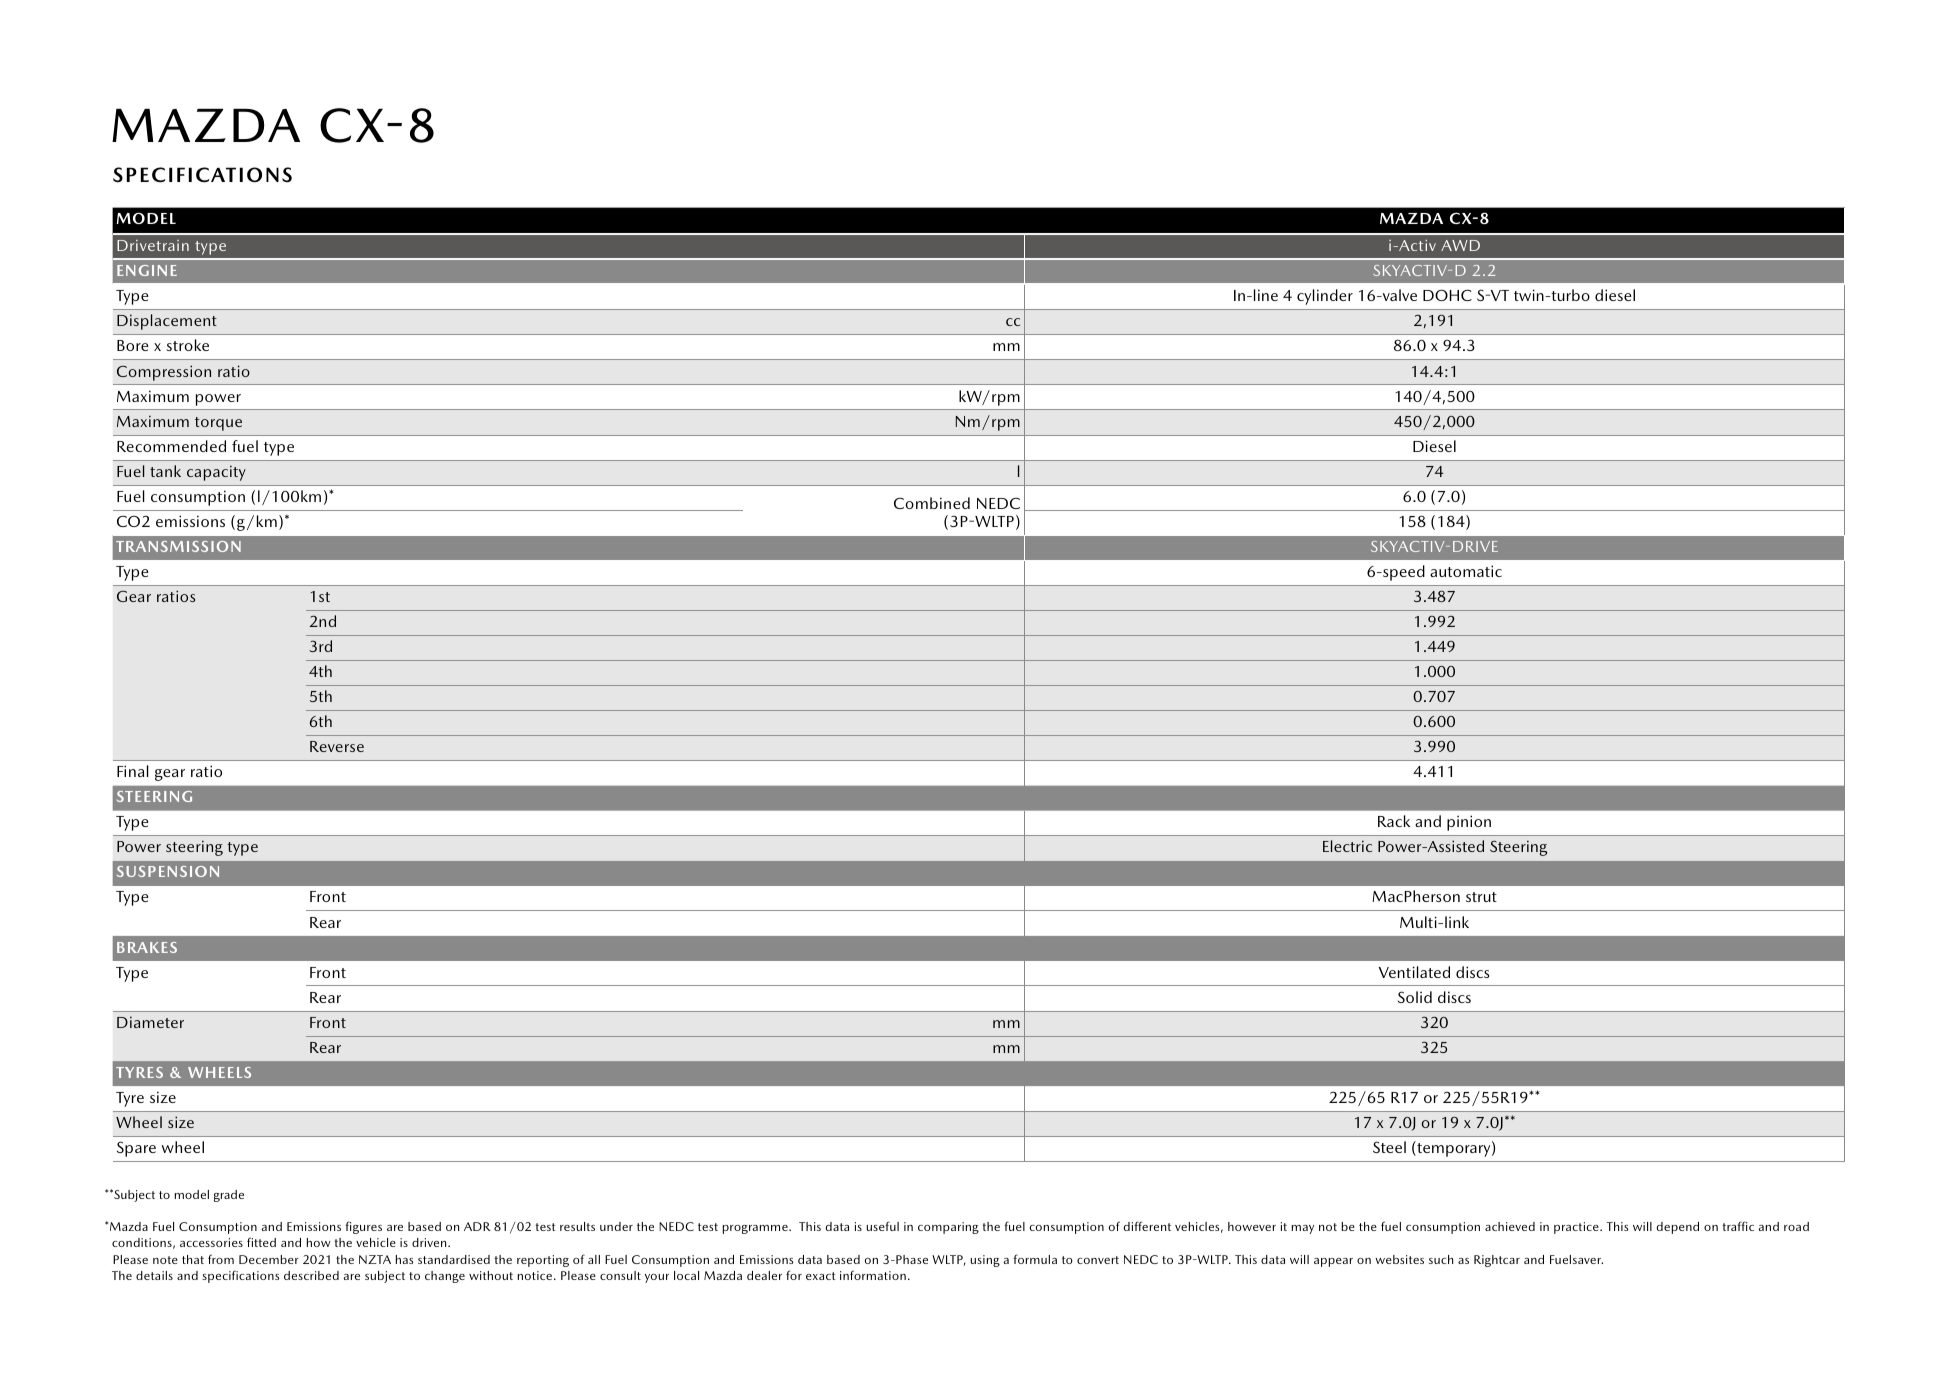 The image size is (1958, 1384). What do you see at coordinates (363, 1227) in the image?
I see `figures` at bounding box center [363, 1227].
